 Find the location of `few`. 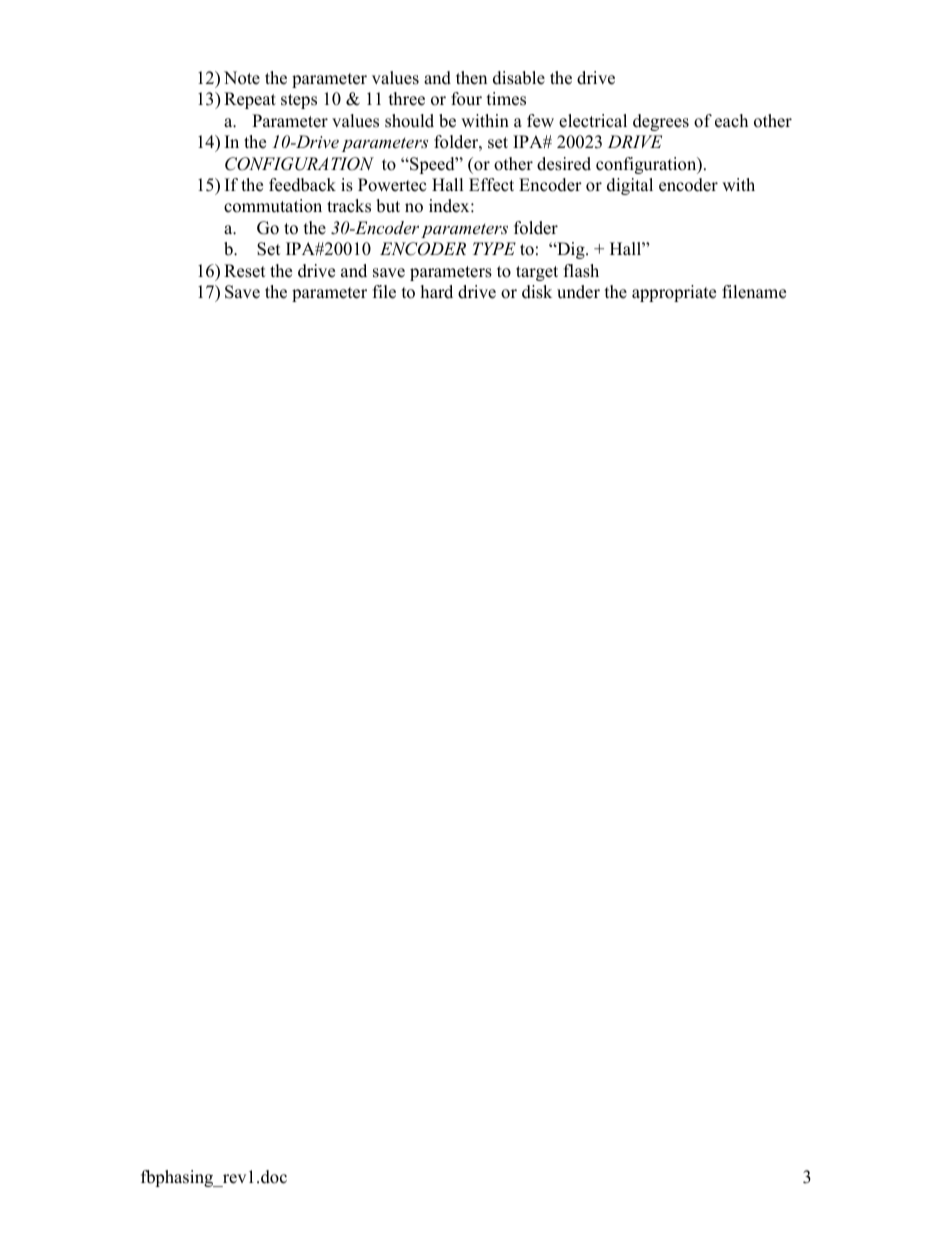

few is located at coordinates (540, 121).
